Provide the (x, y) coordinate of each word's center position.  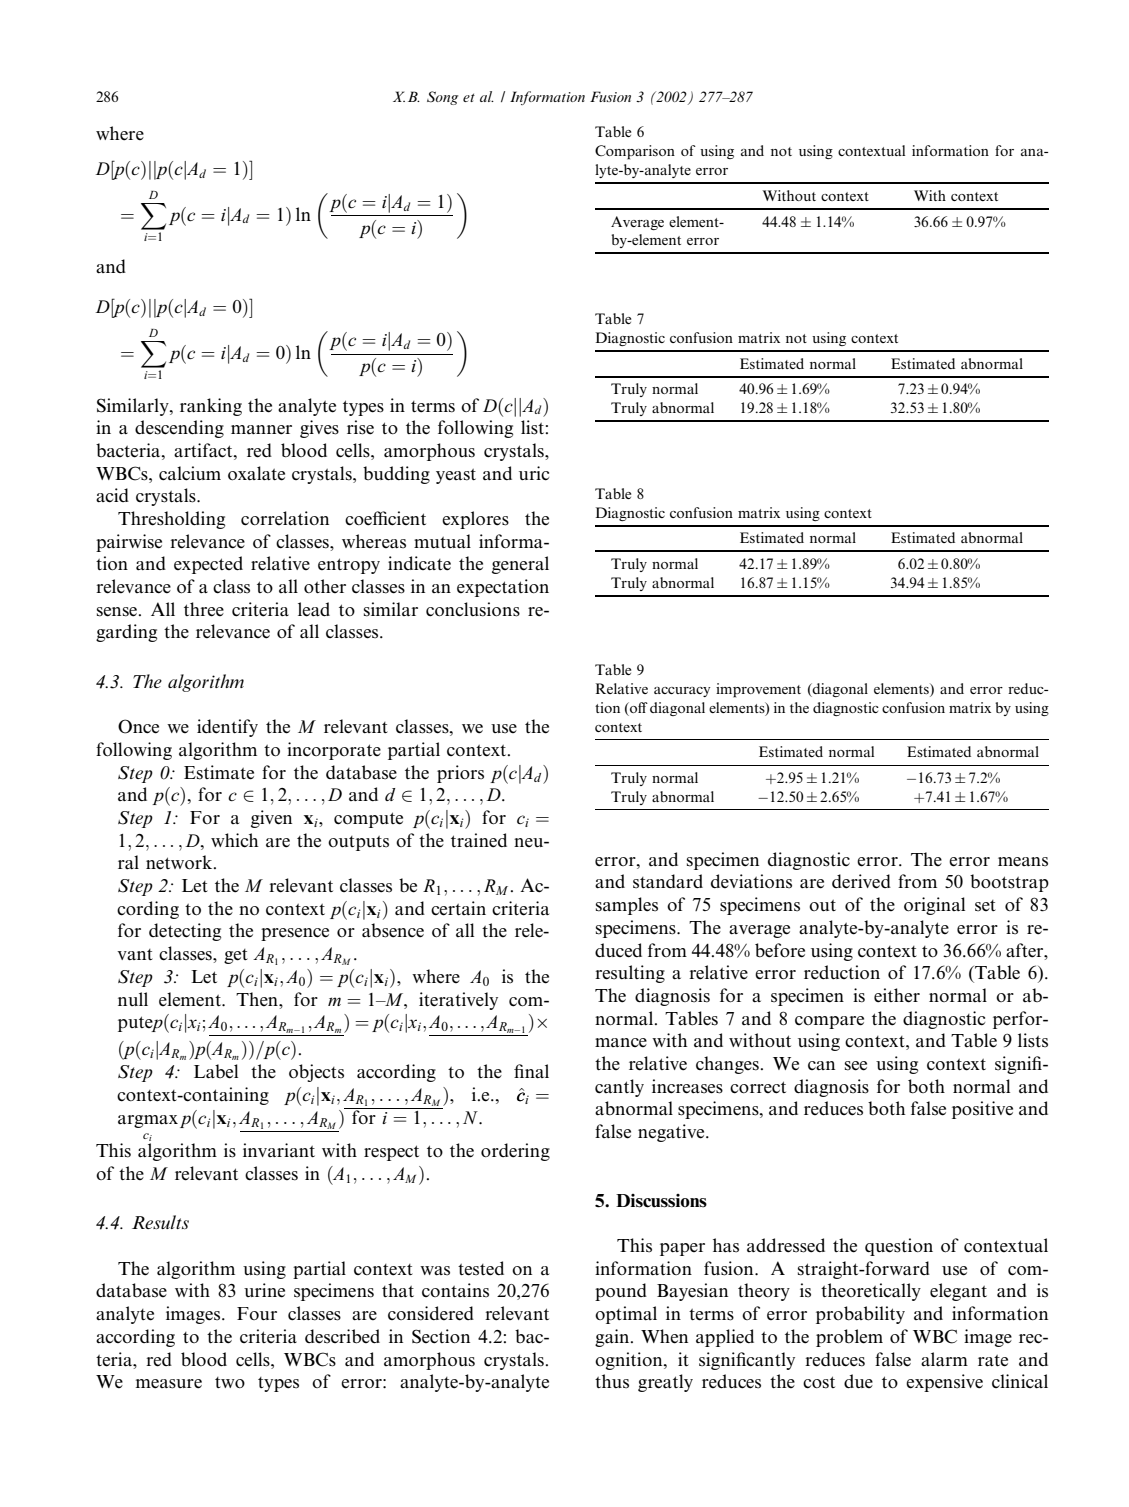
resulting (630, 974)
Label (216, 1071)
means (1023, 862)
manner (261, 430)
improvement (758, 690)
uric (534, 473)
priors (460, 774)
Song (442, 98)
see (856, 1066)
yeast (456, 476)
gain (613, 1338)
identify (227, 728)
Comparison (635, 152)
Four (257, 1313)
